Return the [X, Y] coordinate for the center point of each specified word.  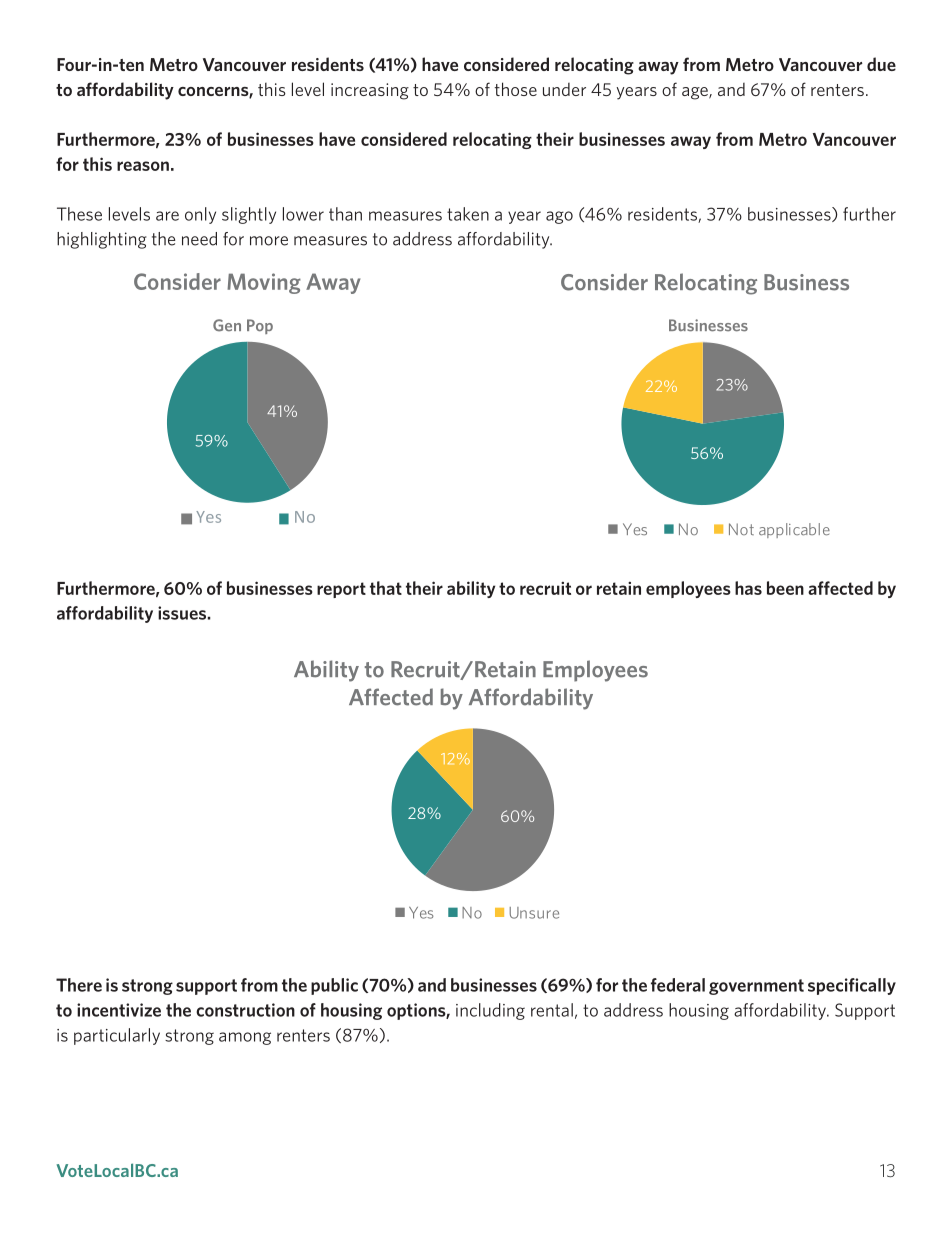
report [341, 590]
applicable [794, 530]
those [516, 89]
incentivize [119, 1010]
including [490, 1011]
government [756, 987]
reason [143, 166]
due [881, 64]
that [386, 588]
